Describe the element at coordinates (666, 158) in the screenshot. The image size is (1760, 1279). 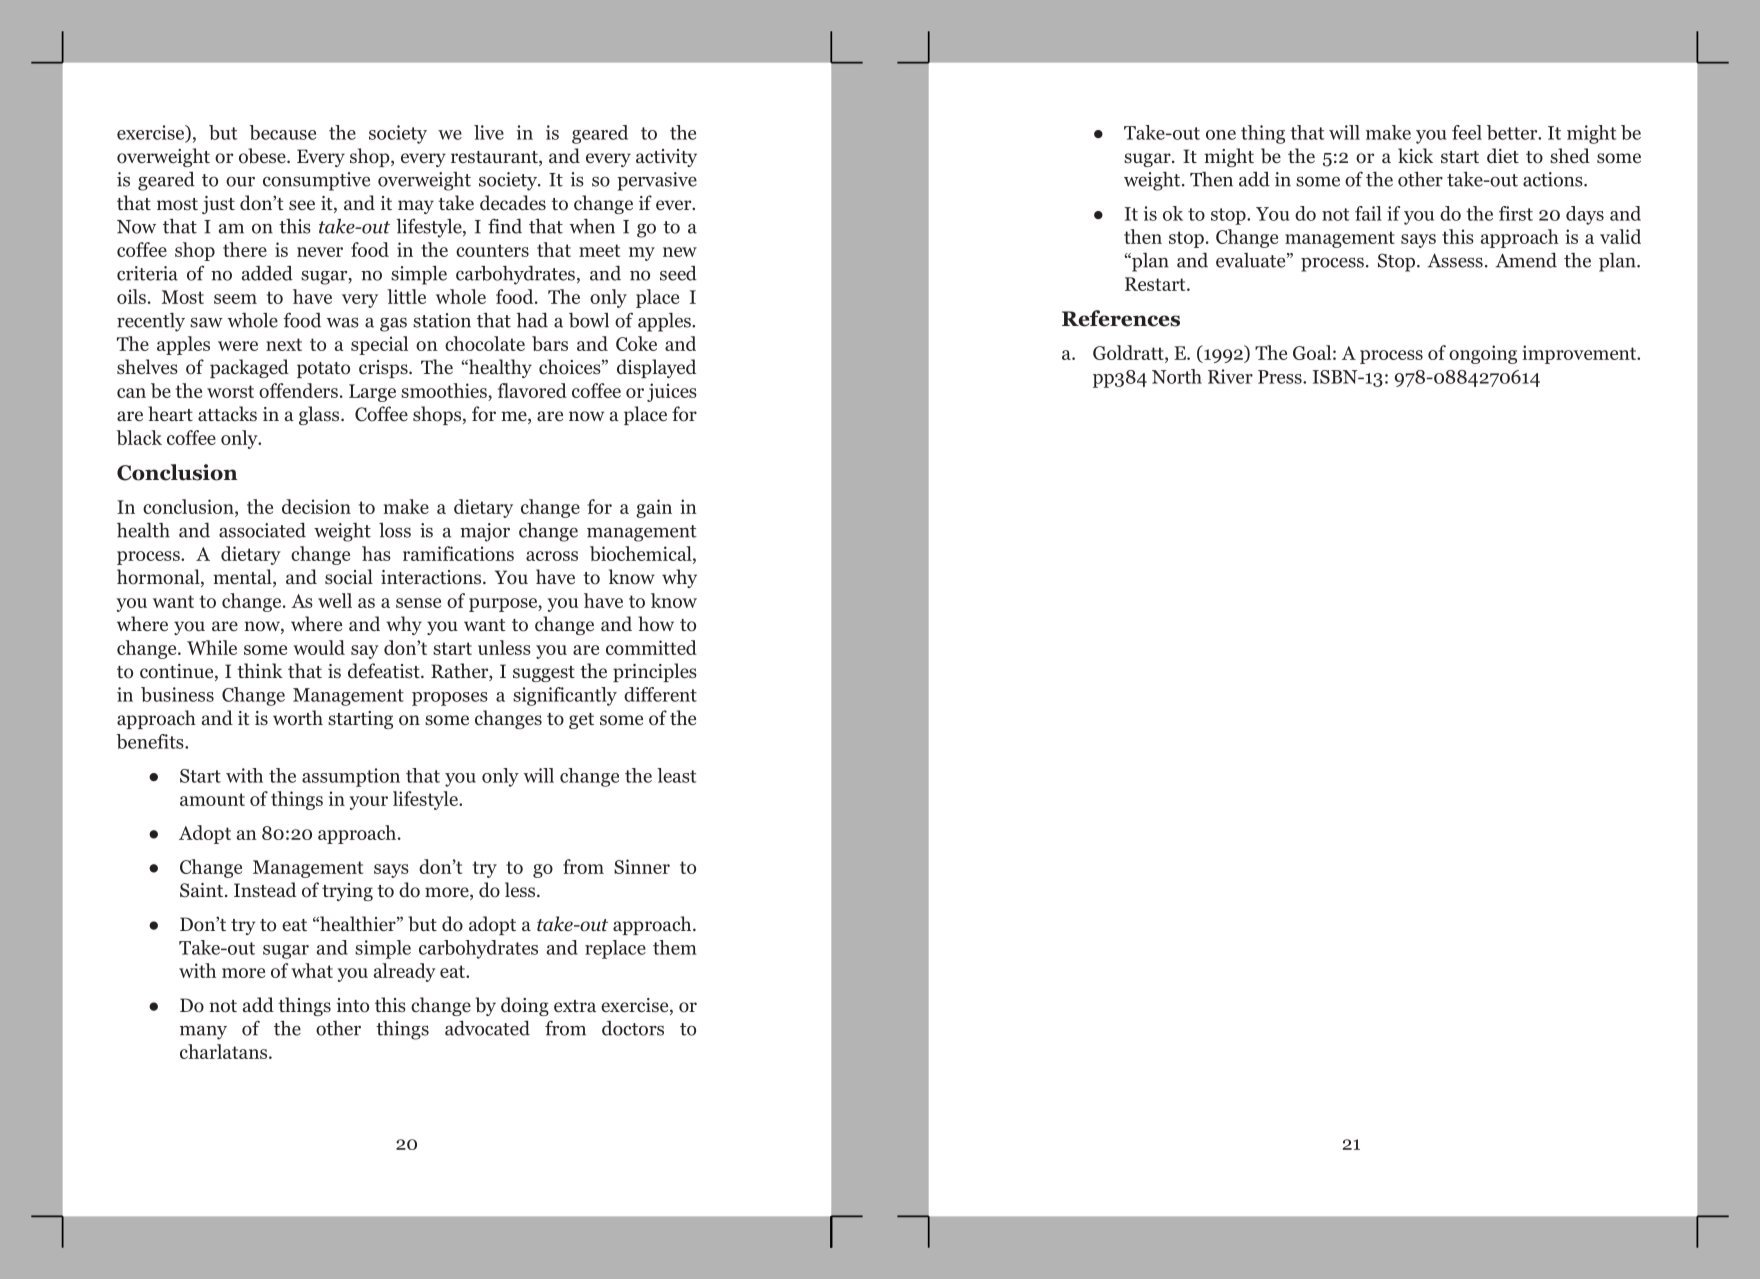
I see `activity` at that location.
